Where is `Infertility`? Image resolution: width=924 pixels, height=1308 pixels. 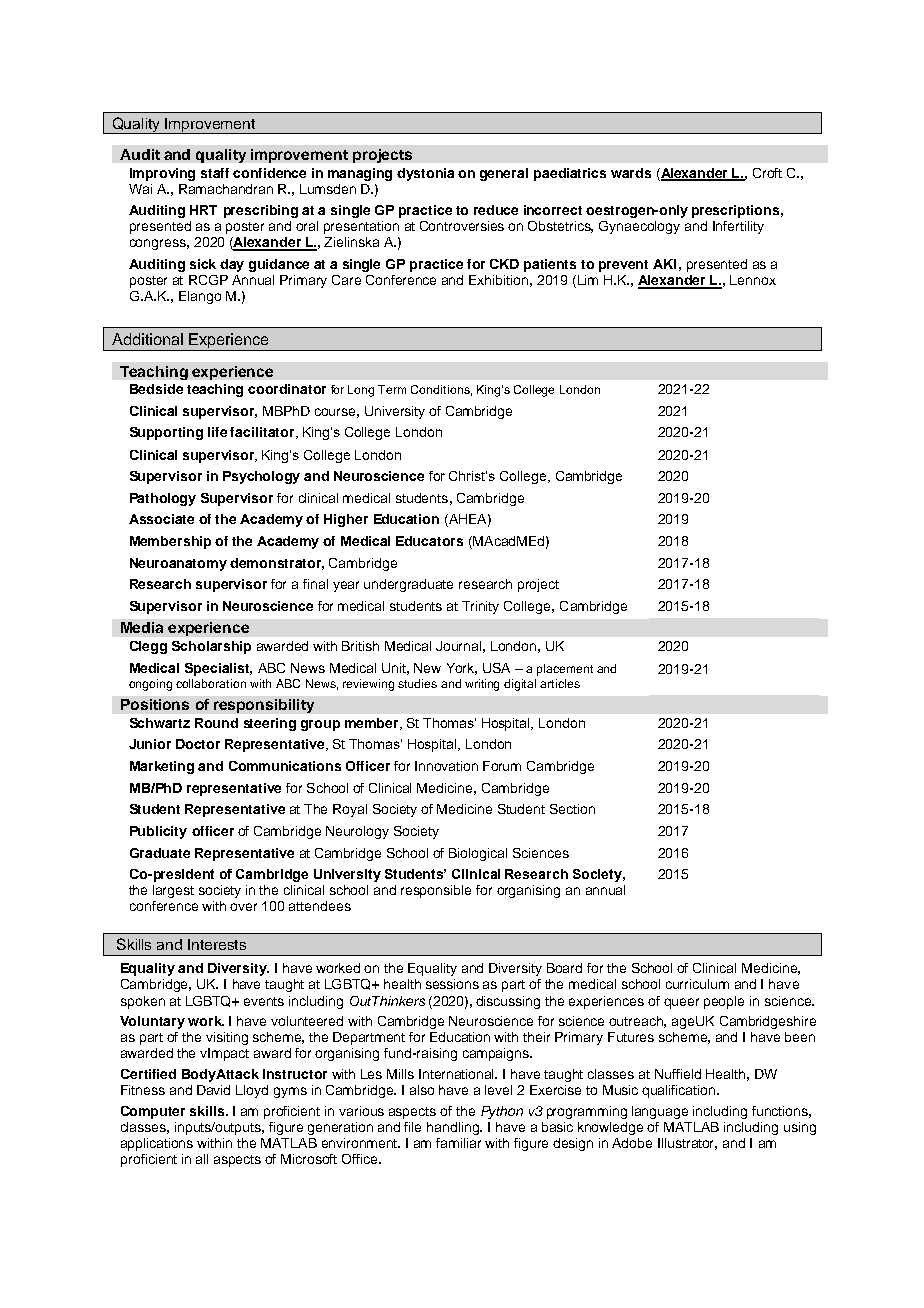 Infertility is located at coordinates (738, 227).
